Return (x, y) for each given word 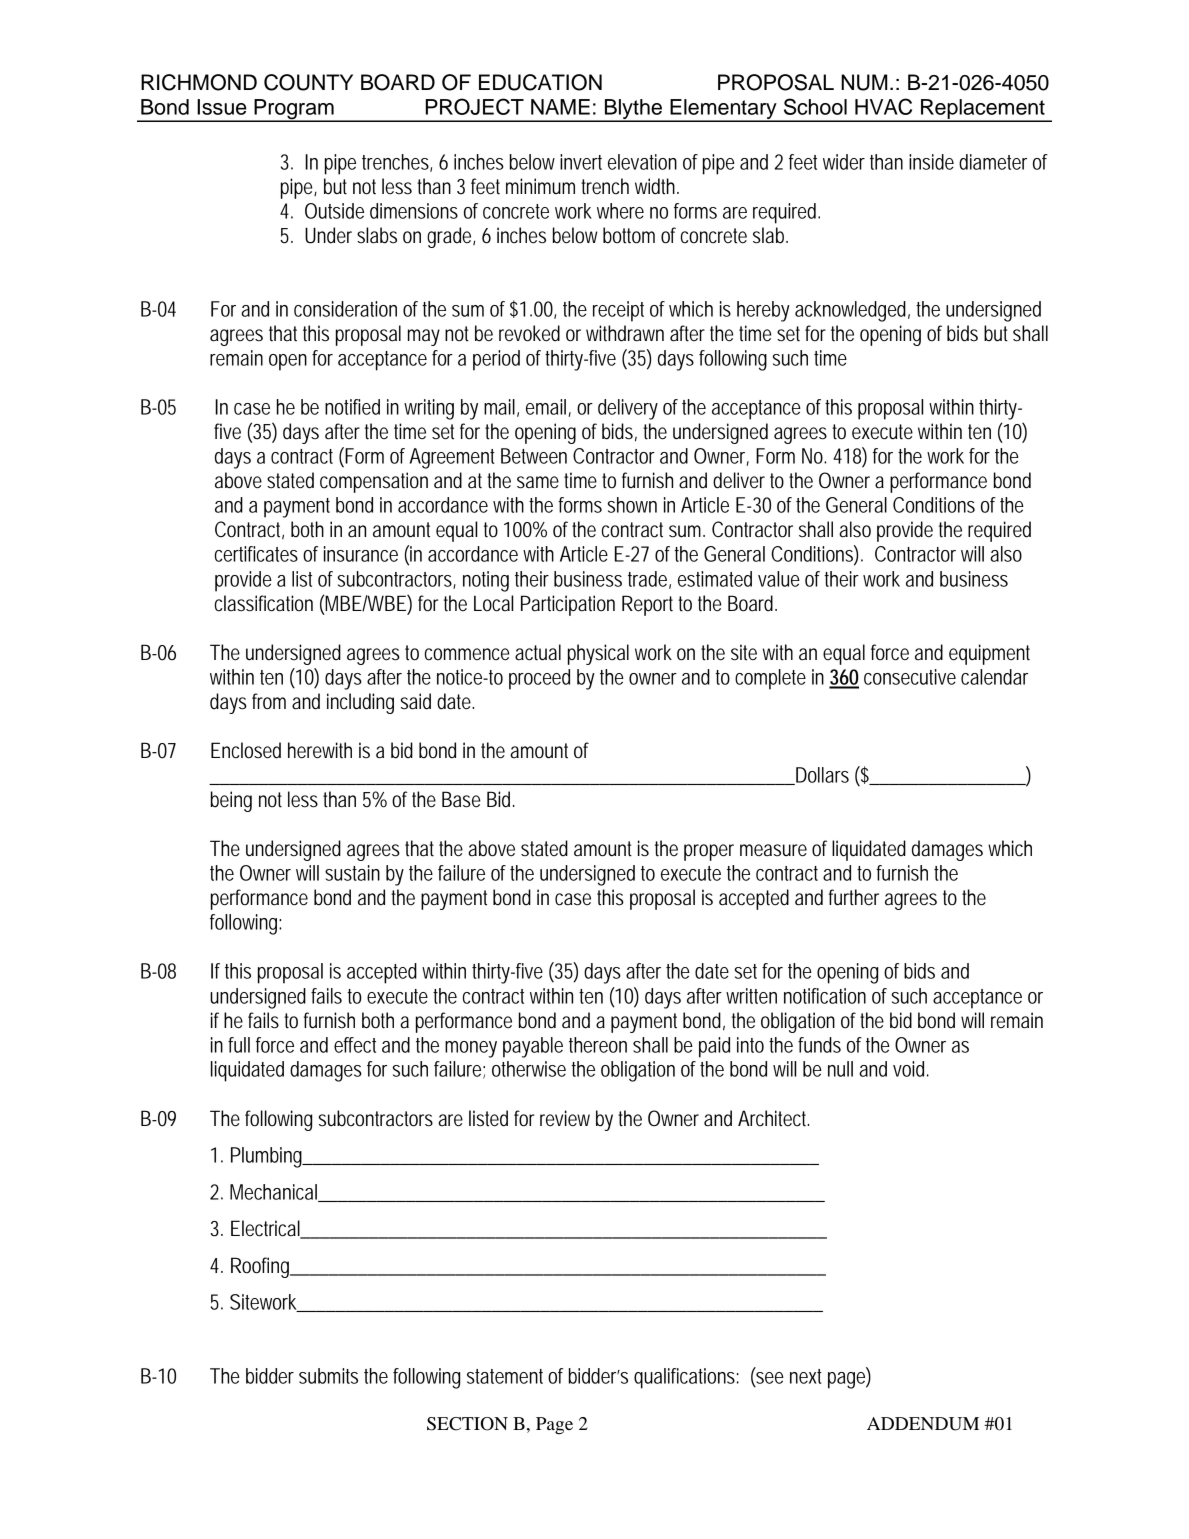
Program (294, 110)
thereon (598, 1045)
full (239, 1045)
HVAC (883, 106)
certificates (256, 554)
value (779, 579)
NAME (560, 107)
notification (825, 996)
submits (328, 1376)
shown (632, 505)
